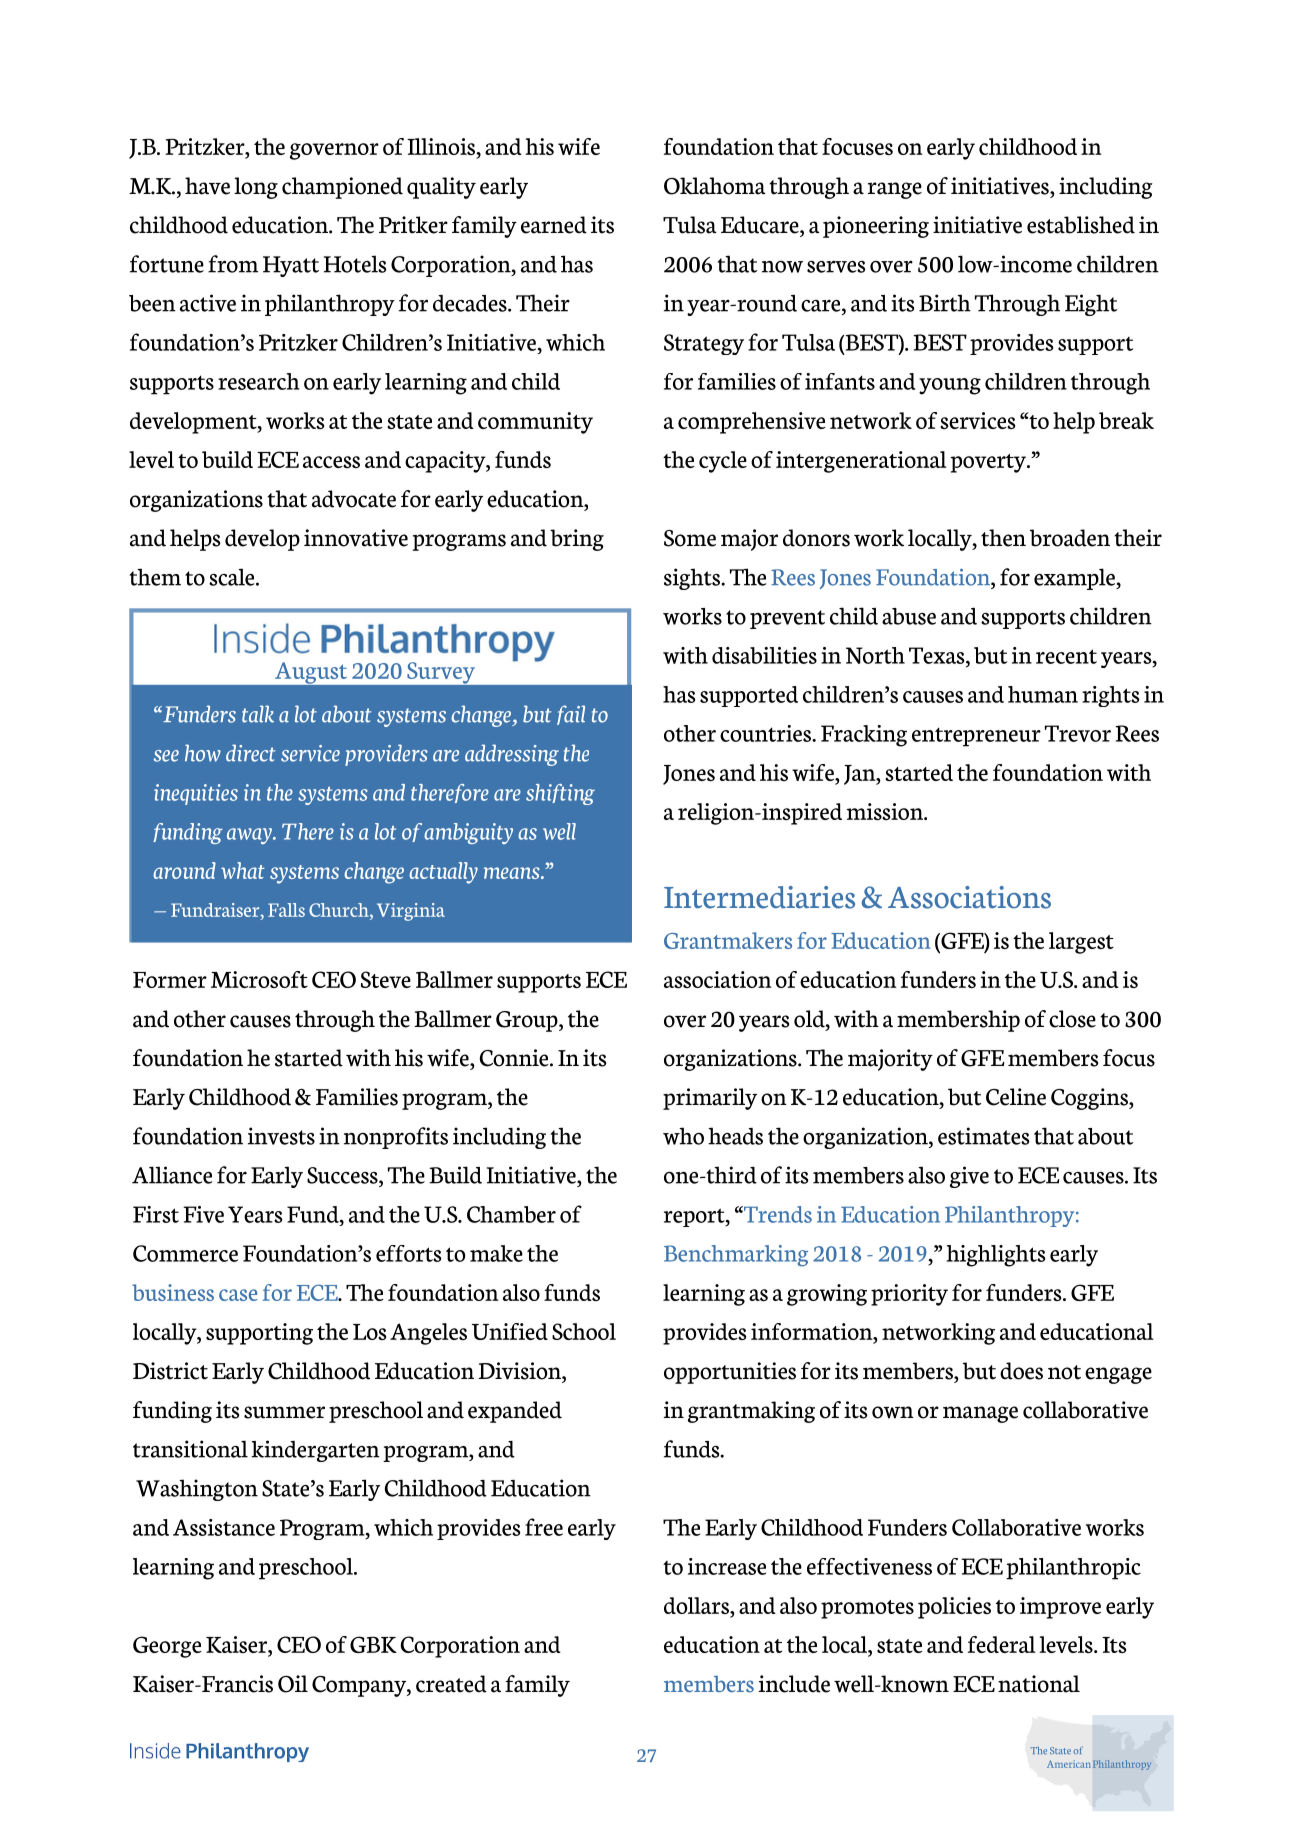  What do you see at coordinates (233, 577) in the document?
I see `scale` at bounding box center [233, 577].
